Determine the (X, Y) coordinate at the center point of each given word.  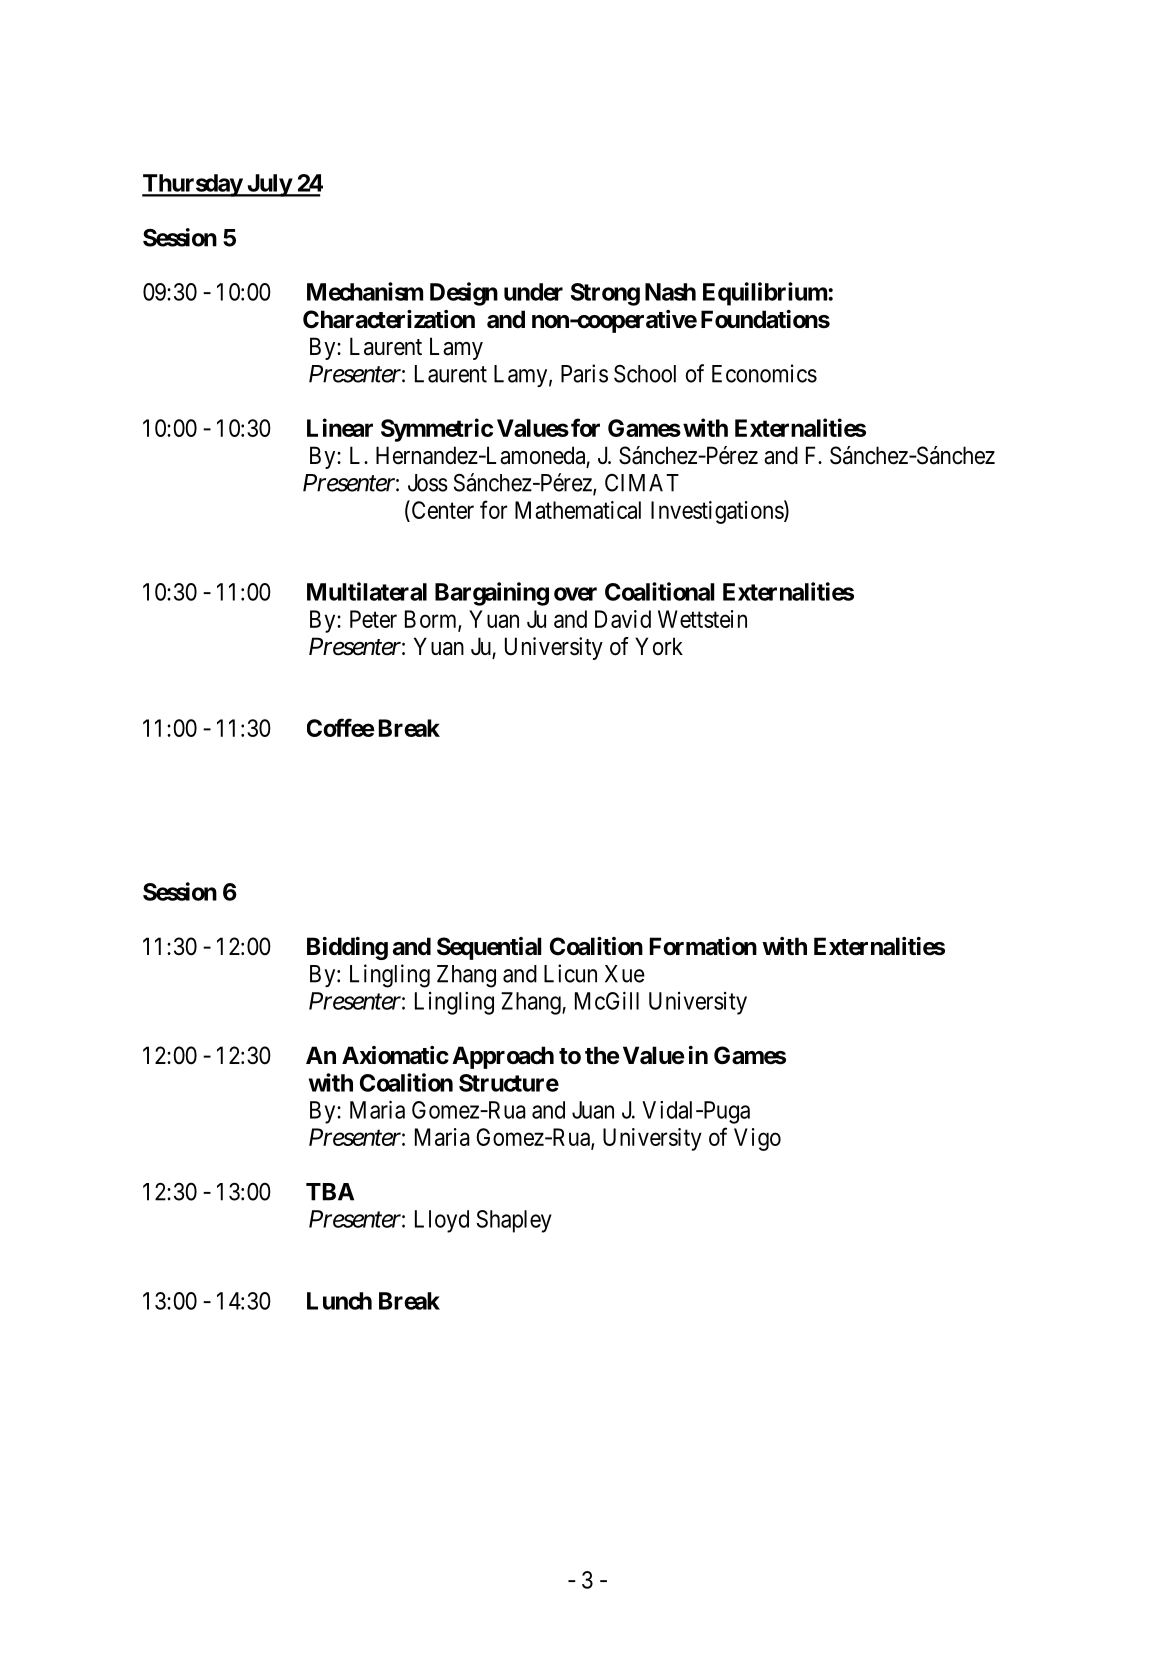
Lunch (339, 1301)
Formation (703, 946)
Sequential (489, 948)
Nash (670, 292)
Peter (373, 619)
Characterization (389, 319)
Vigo (757, 1139)
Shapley (514, 1221)
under (533, 292)
